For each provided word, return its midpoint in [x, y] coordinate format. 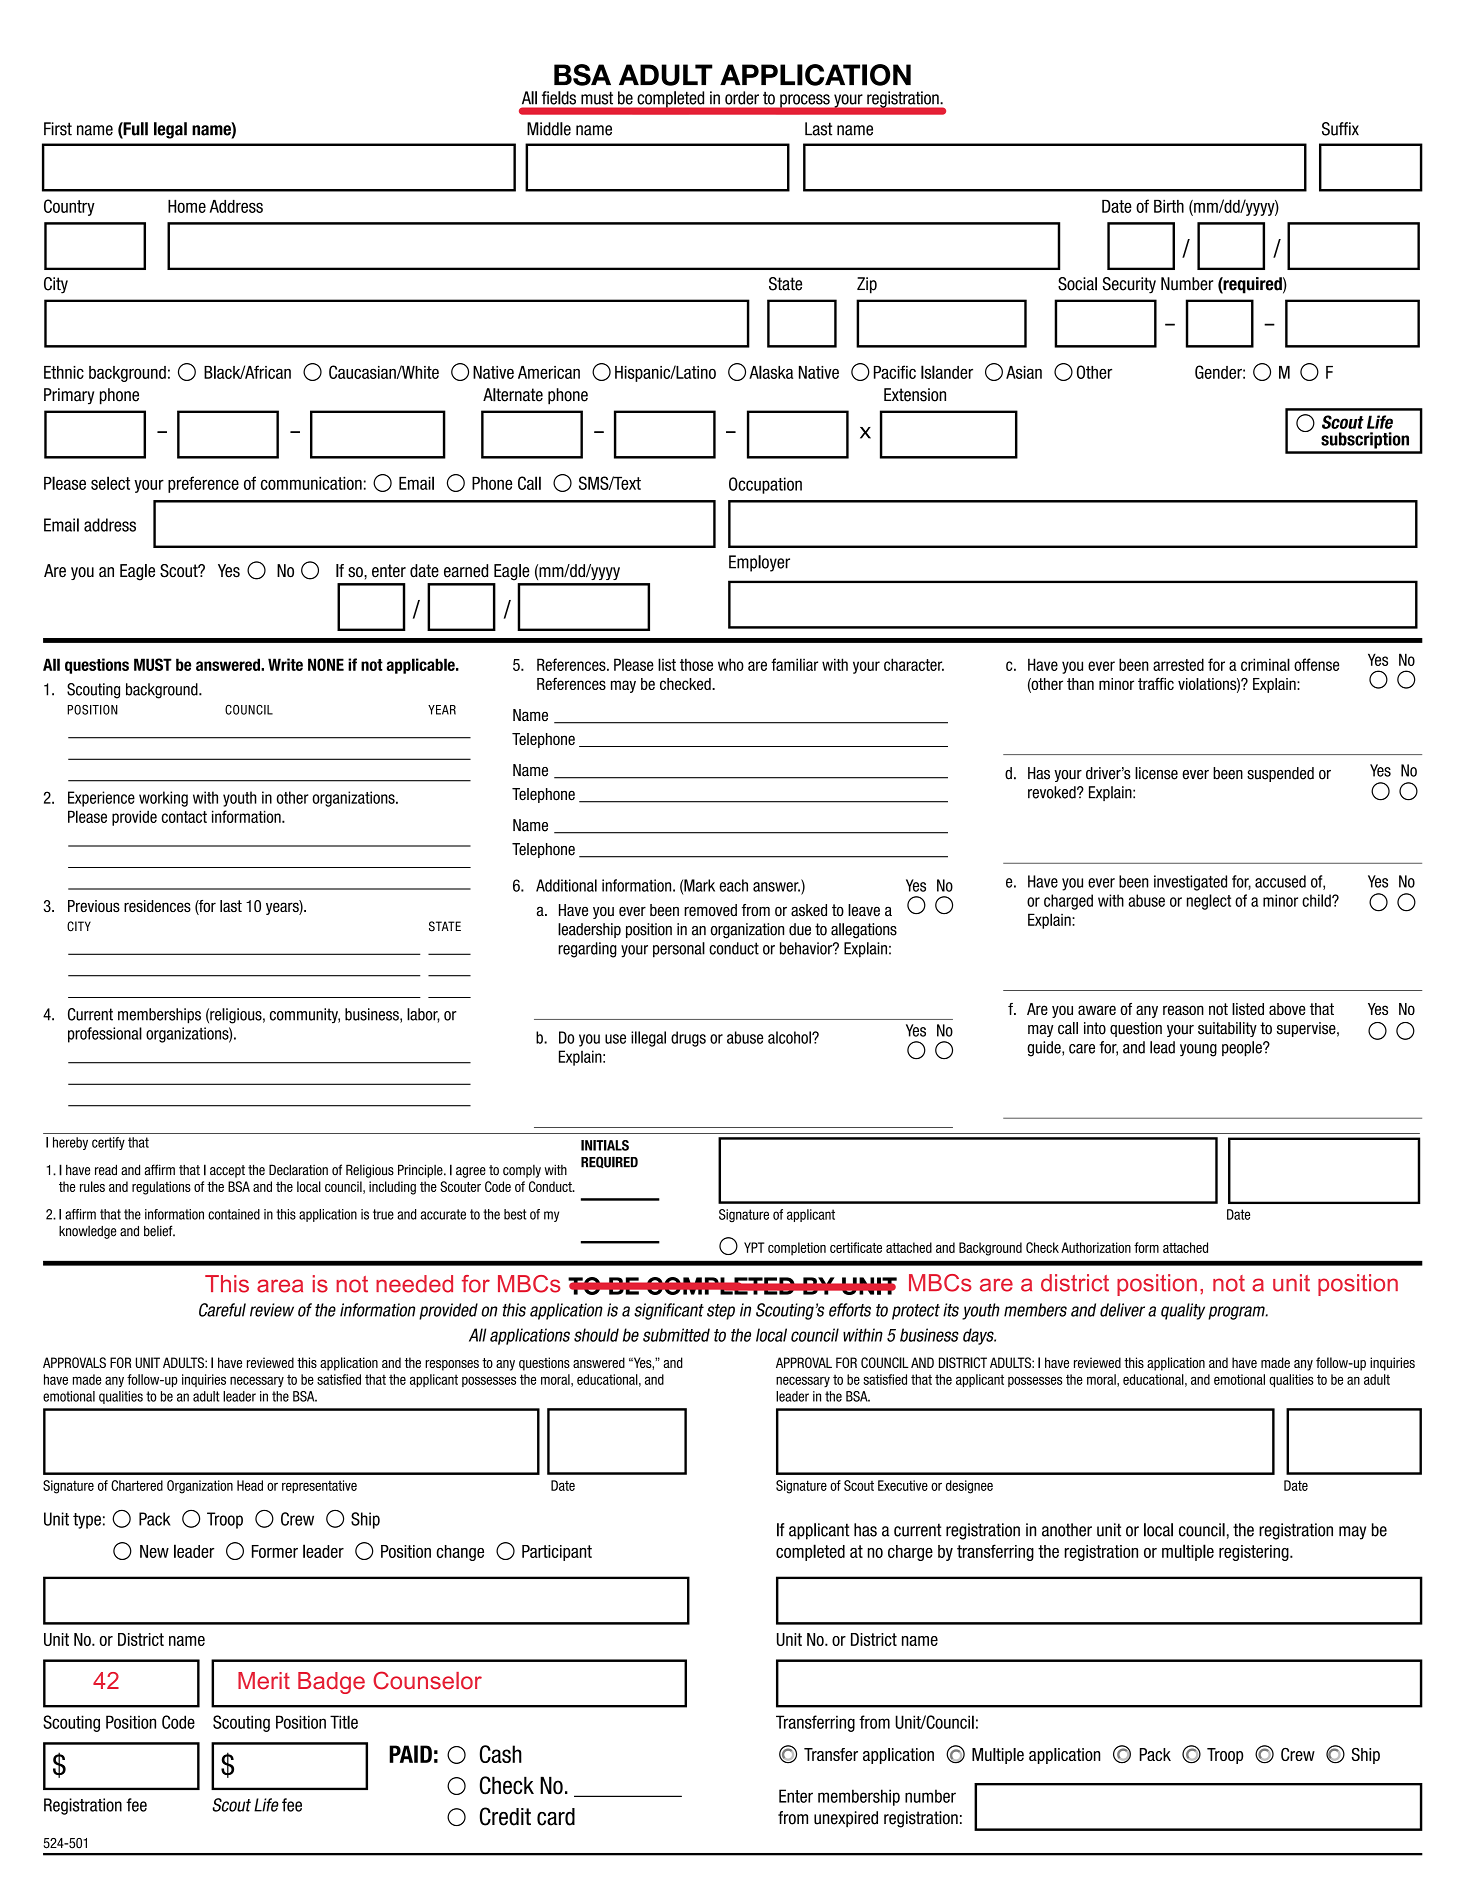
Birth [1169, 206]
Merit [264, 1681]
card [556, 1817]
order [742, 98]
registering [1255, 1553]
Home [187, 206]
